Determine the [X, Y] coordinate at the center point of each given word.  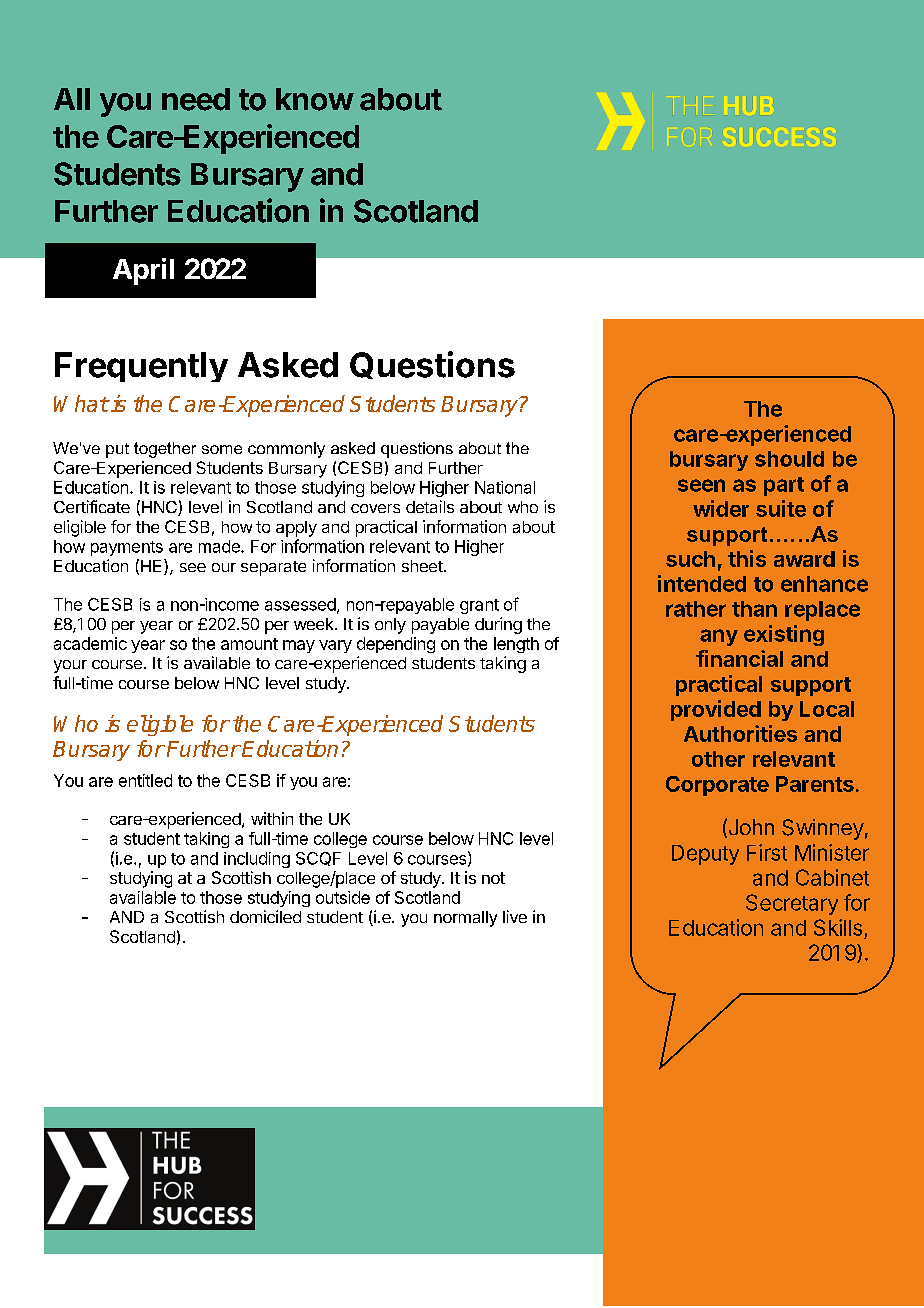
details [430, 506]
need [196, 99]
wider [721, 508]
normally [465, 919]
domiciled [265, 916]
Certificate [92, 506]
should [789, 459]
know [315, 99]
